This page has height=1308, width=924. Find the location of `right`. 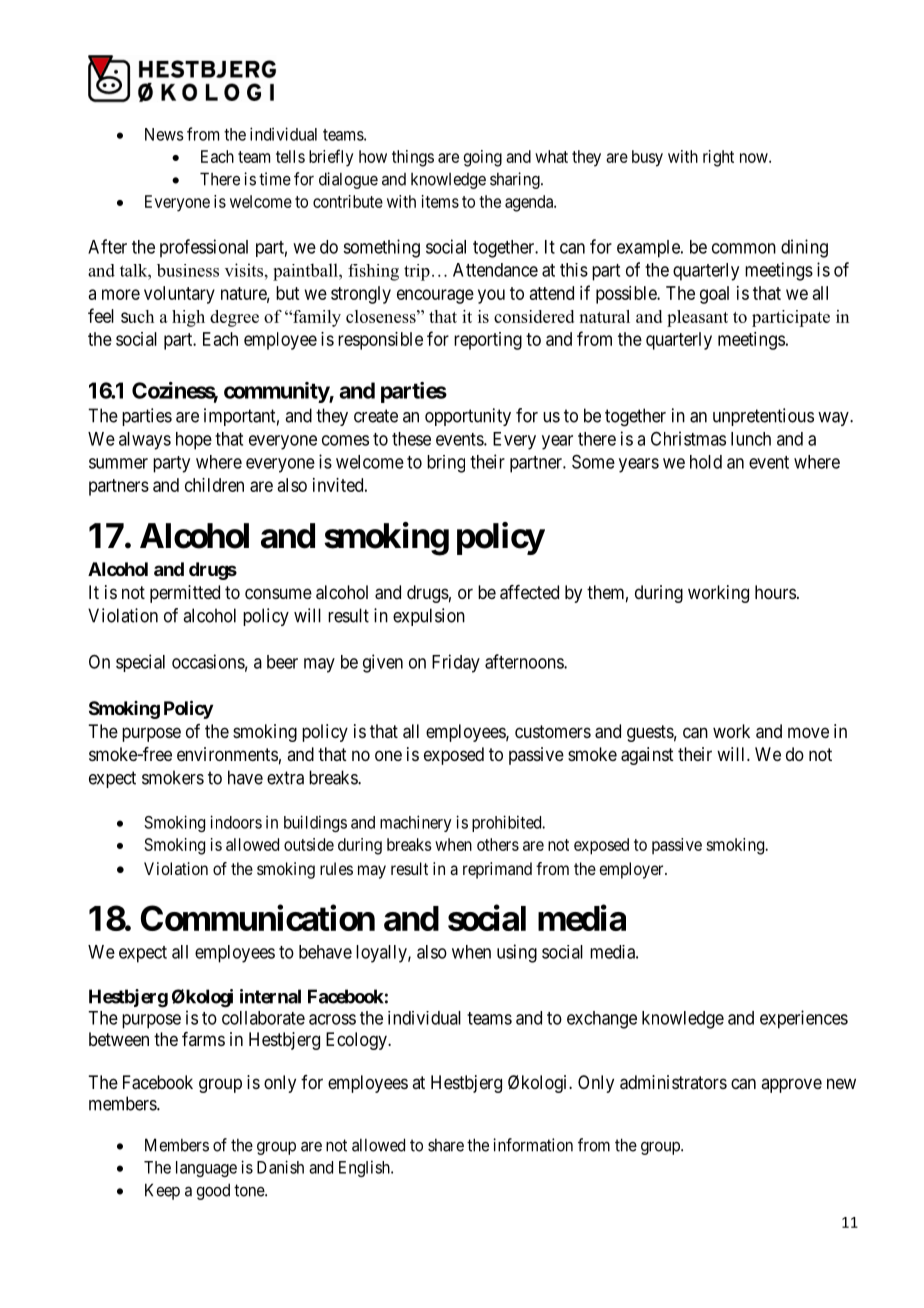

right is located at coordinates (718, 158).
